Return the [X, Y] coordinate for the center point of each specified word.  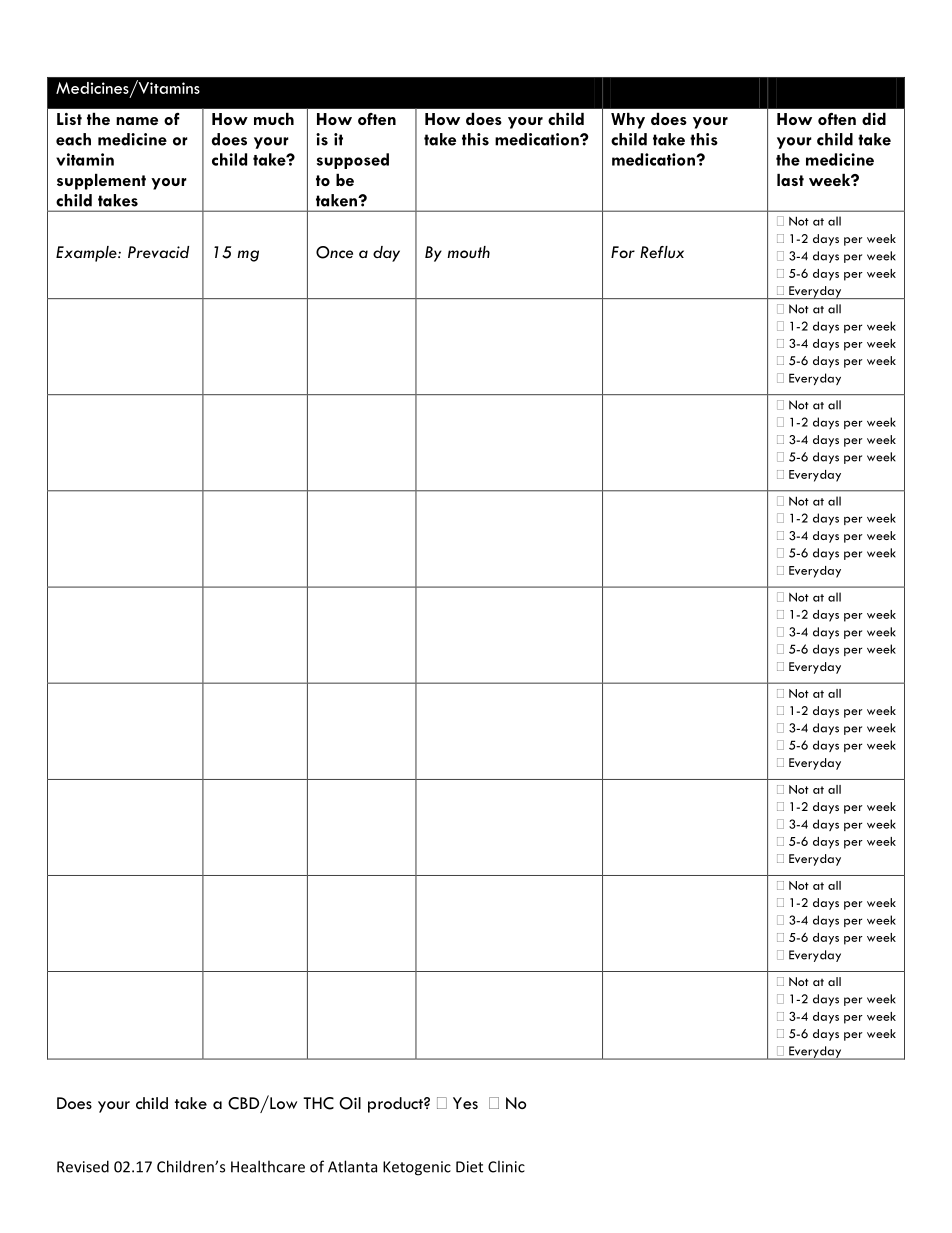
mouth [468, 252]
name [137, 121]
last [790, 180]
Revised [83, 1166]
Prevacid [158, 252]
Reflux [662, 252]
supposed [353, 161]
